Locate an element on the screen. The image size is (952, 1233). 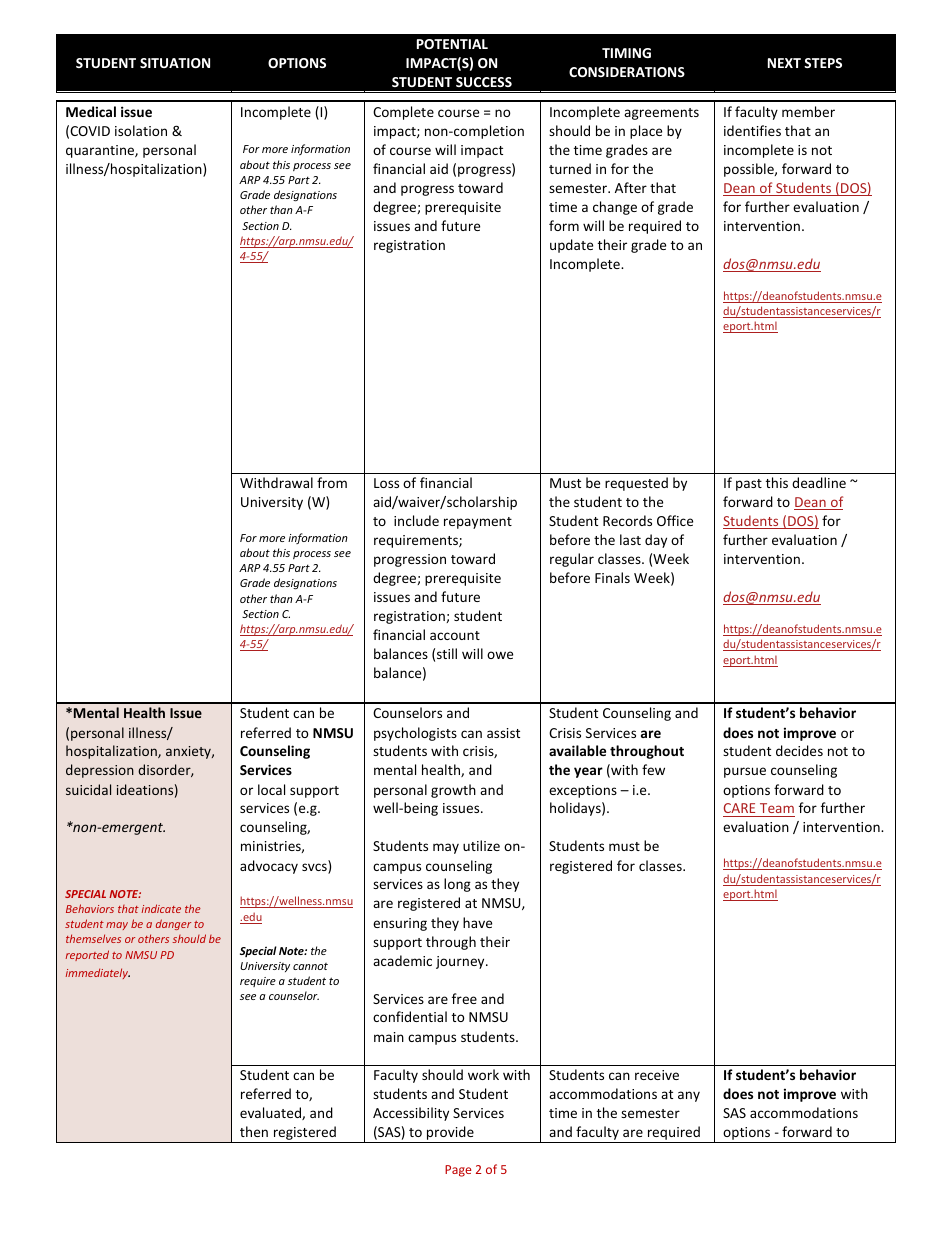
provide is located at coordinates (450, 1134).
